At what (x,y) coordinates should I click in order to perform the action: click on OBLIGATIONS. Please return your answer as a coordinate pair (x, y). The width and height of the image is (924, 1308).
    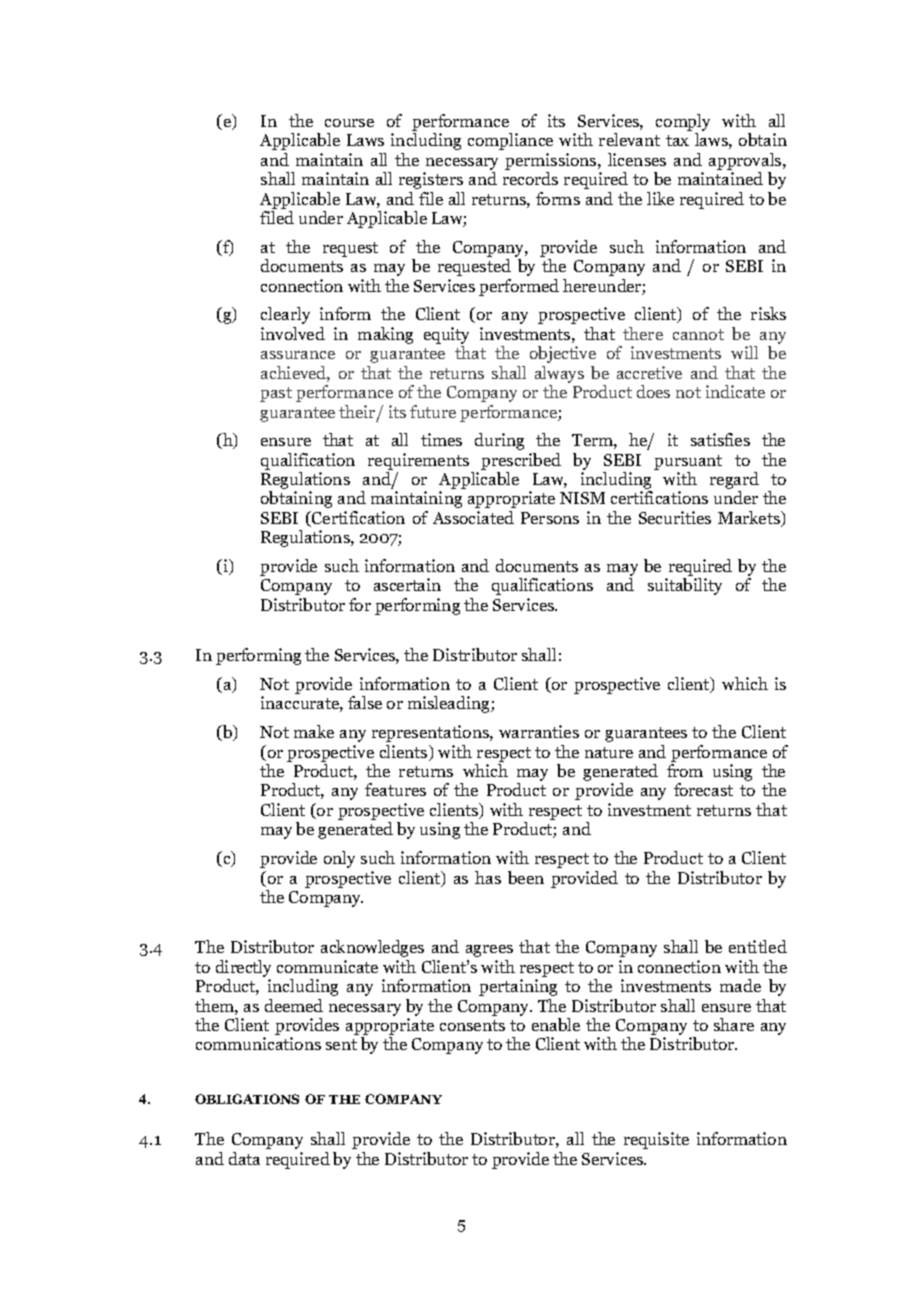
    Looking at the image, I should click on (247, 1099).
